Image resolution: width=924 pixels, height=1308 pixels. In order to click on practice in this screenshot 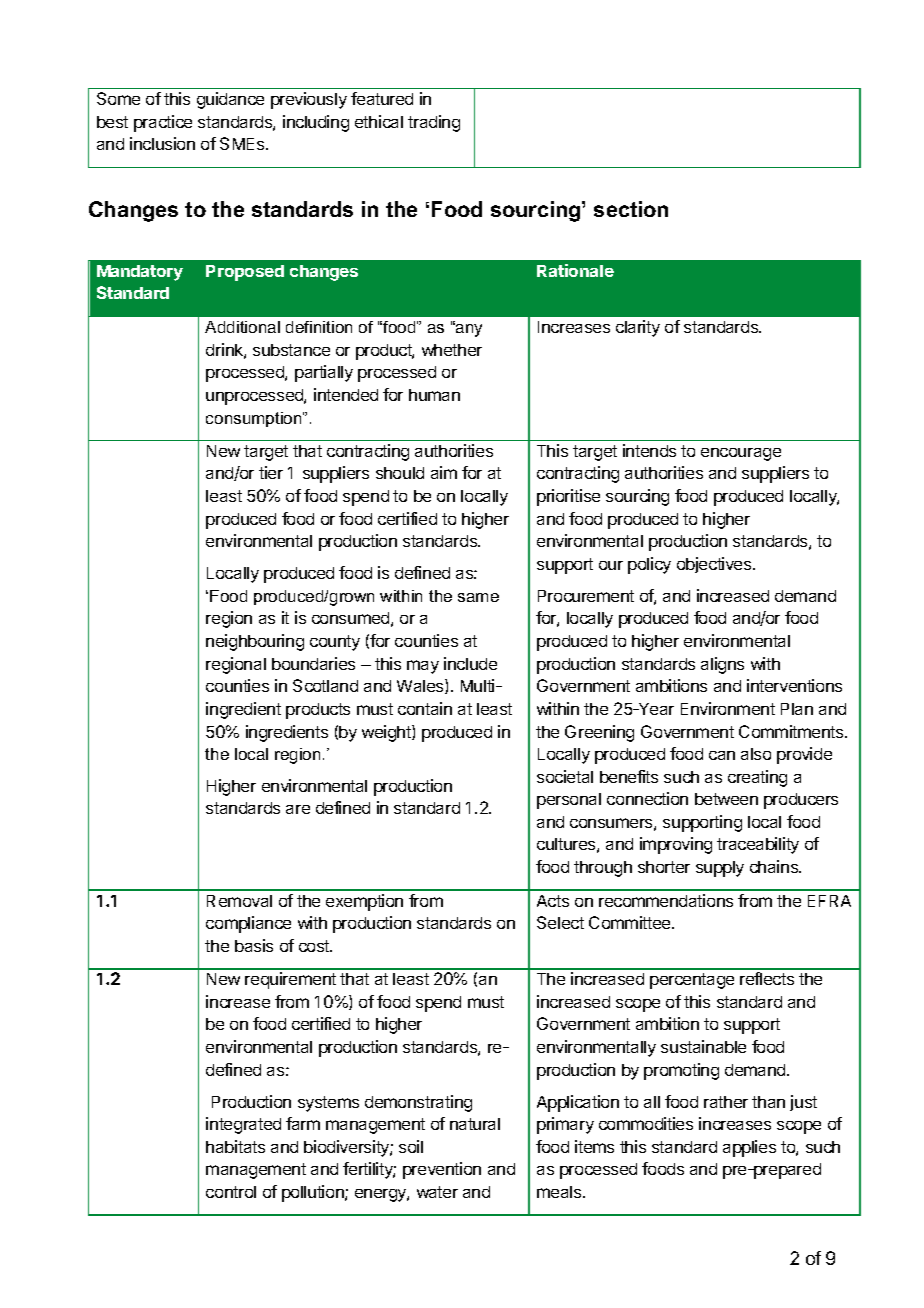, I will do `click(163, 123)`.
